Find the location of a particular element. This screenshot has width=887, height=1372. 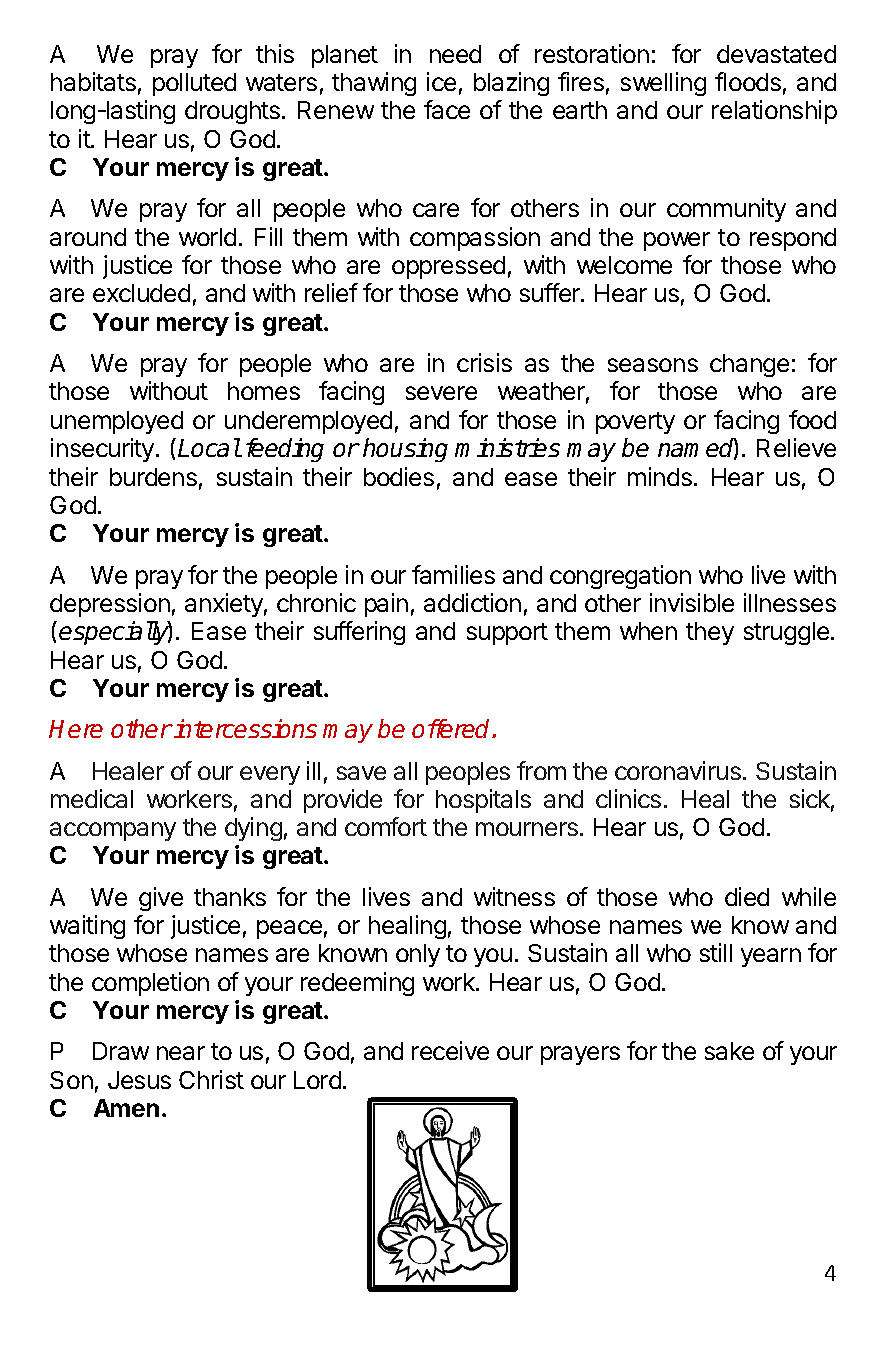

excluded is located at coordinates (141, 293).
